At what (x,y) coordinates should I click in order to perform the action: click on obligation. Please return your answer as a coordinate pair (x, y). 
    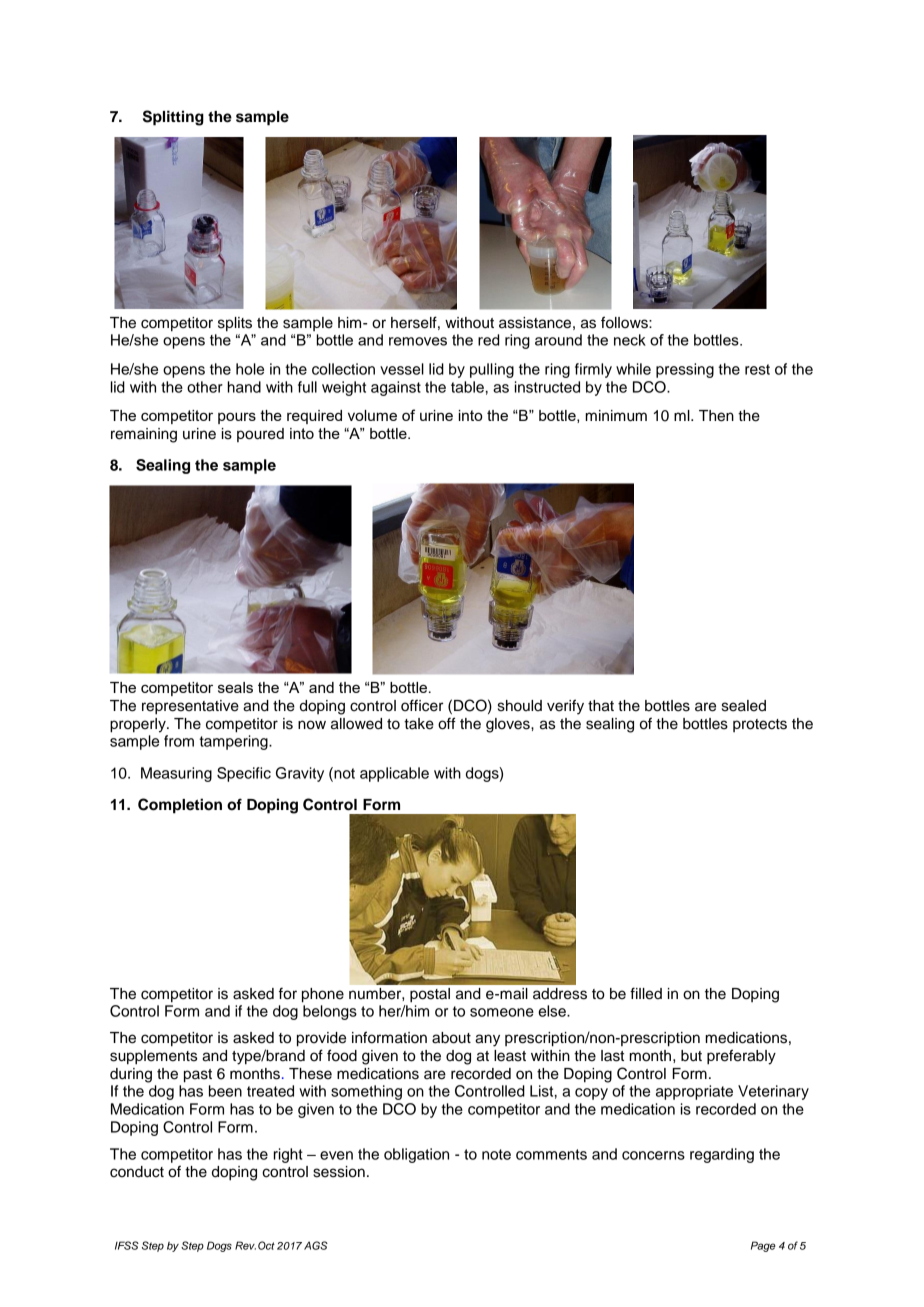
    Looking at the image, I should click on (416, 1155).
